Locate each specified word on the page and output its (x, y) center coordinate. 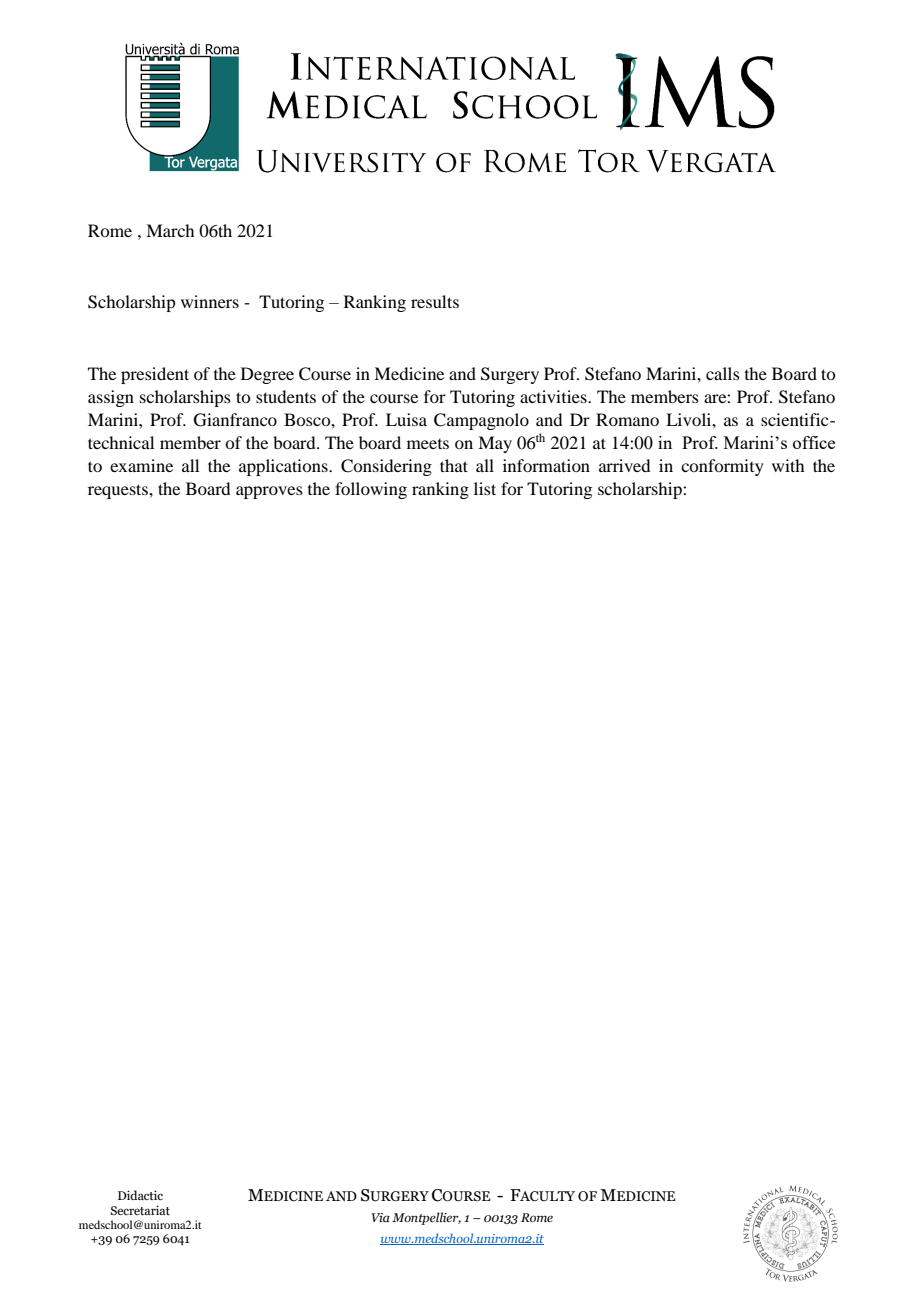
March (170, 230)
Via (380, 1217)
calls (723, 373)
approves (269, 492)
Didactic (140, 1195)
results (435, 301)
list (485, 488)
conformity (722, 467)
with (788, 465)
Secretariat (140, 1210)
